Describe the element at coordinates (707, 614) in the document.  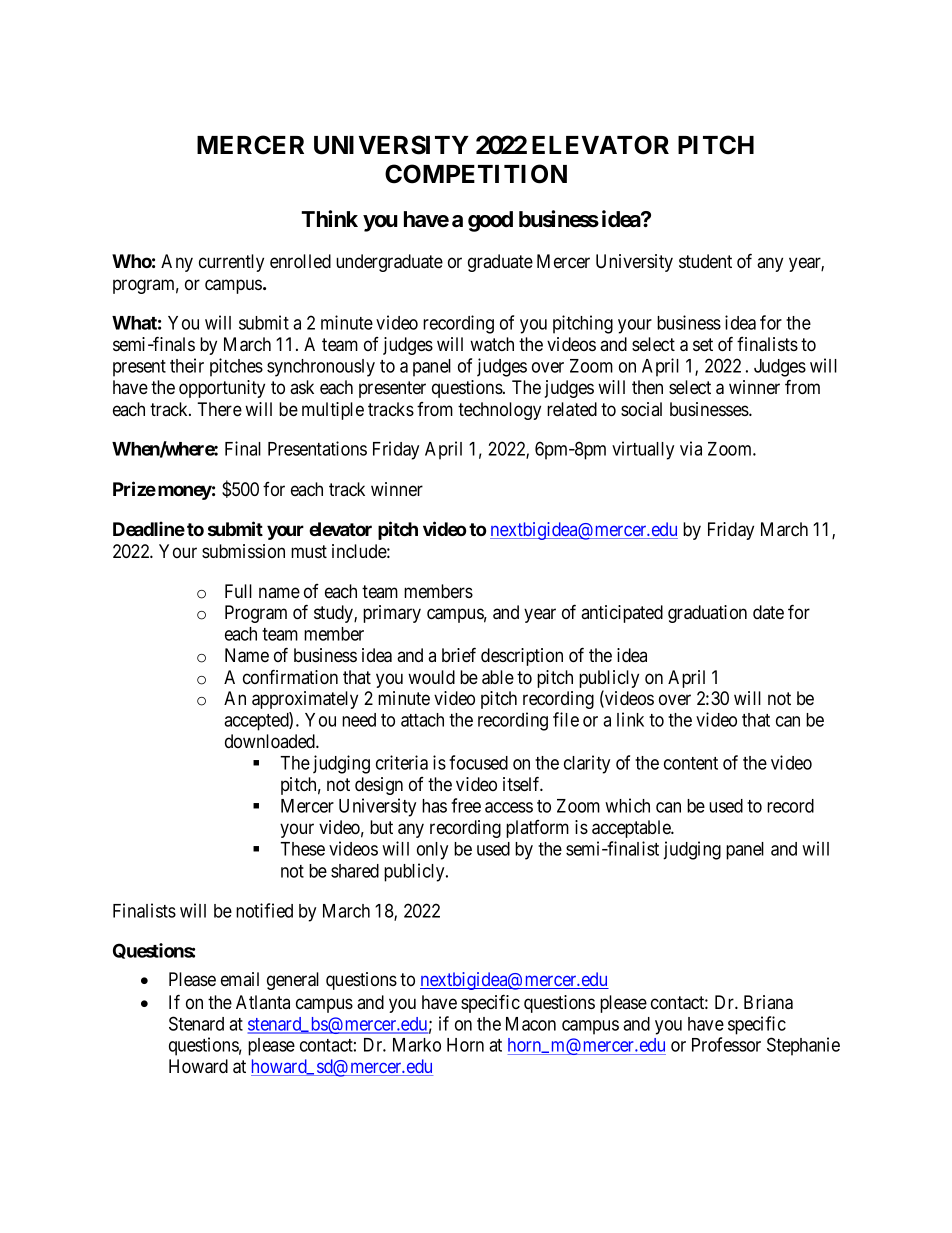
I see `graduation` at that location.
